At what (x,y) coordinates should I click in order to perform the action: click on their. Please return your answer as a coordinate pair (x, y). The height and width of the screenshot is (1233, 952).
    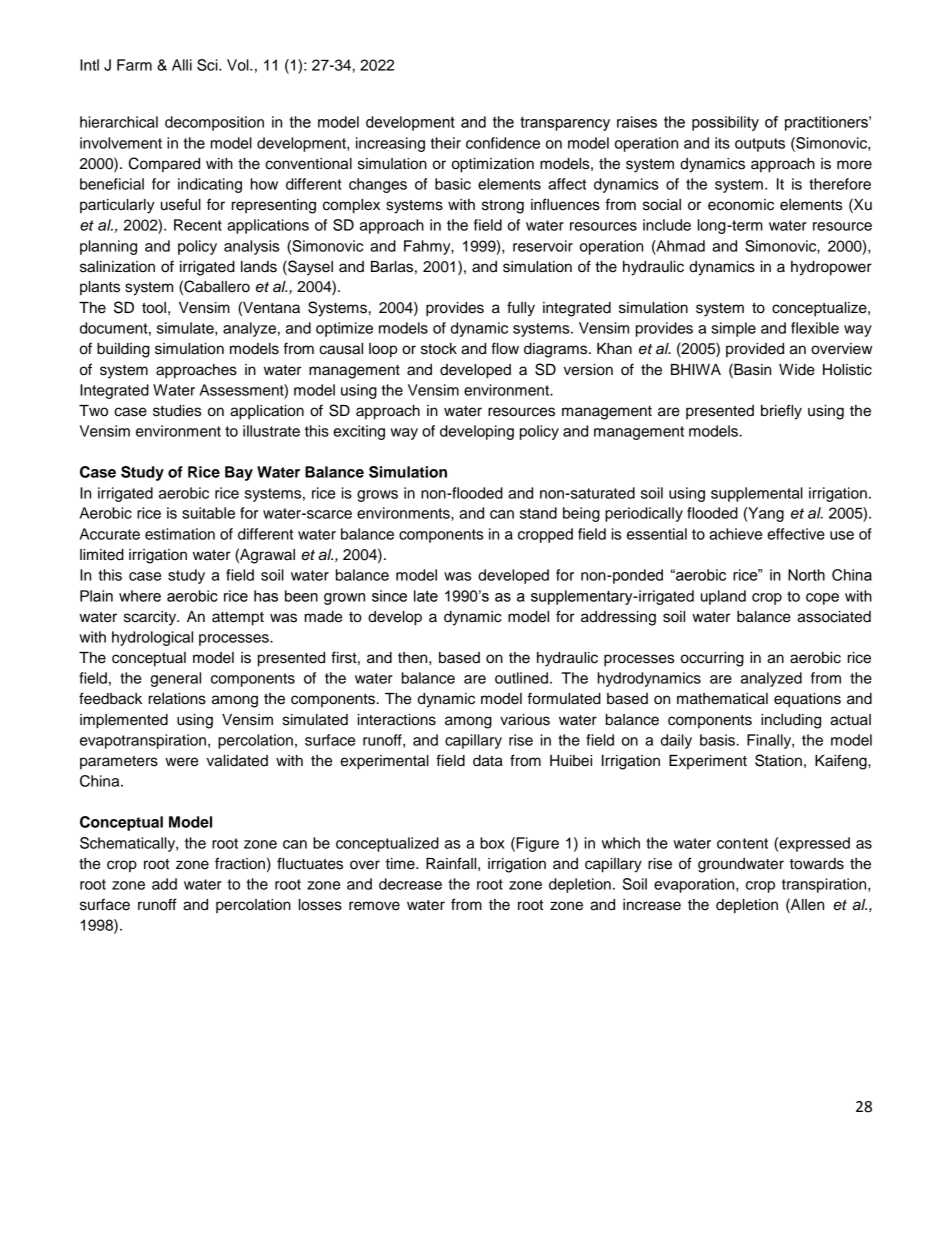
    Looking at the image, I should click on (445, 143).
